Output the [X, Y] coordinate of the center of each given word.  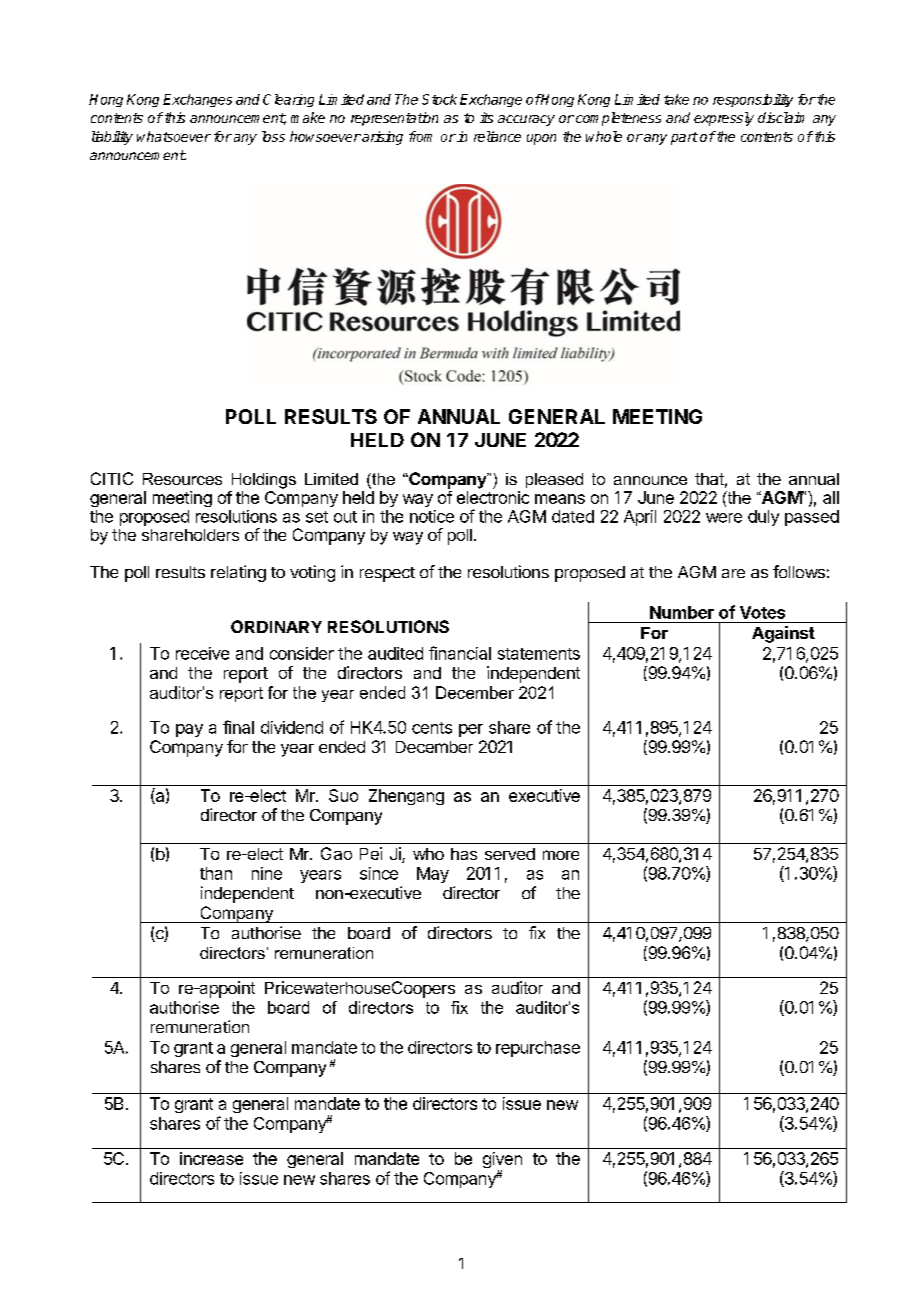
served [510, 854]
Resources [182, 479]
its [486, 117]
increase [211, 1158]
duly [763, 518]
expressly [724, 119]
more [561, 855]
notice [432, 516]
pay [189, 730]
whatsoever [174, 136]
